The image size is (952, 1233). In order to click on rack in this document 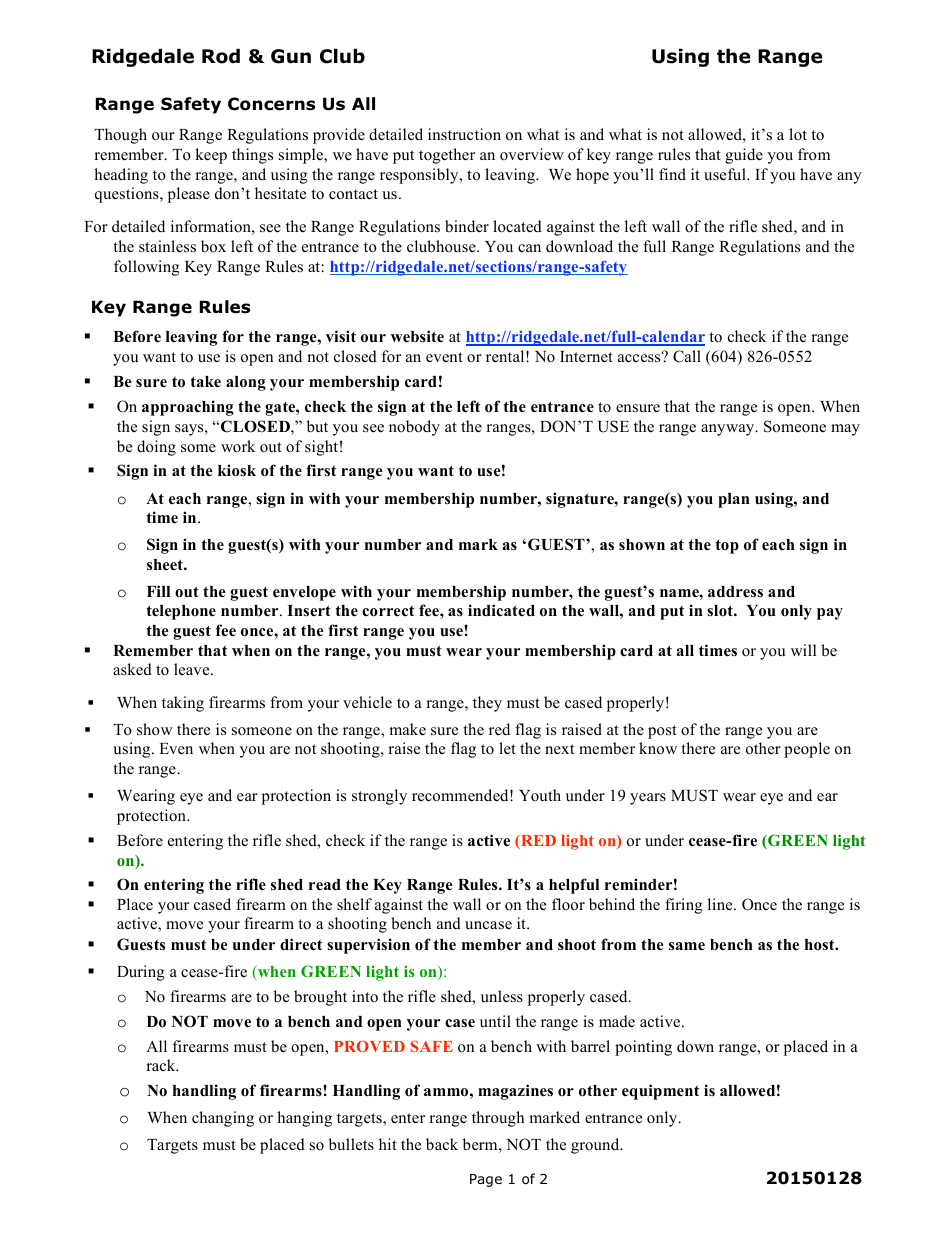, I will do `click(162, 1065)`.
